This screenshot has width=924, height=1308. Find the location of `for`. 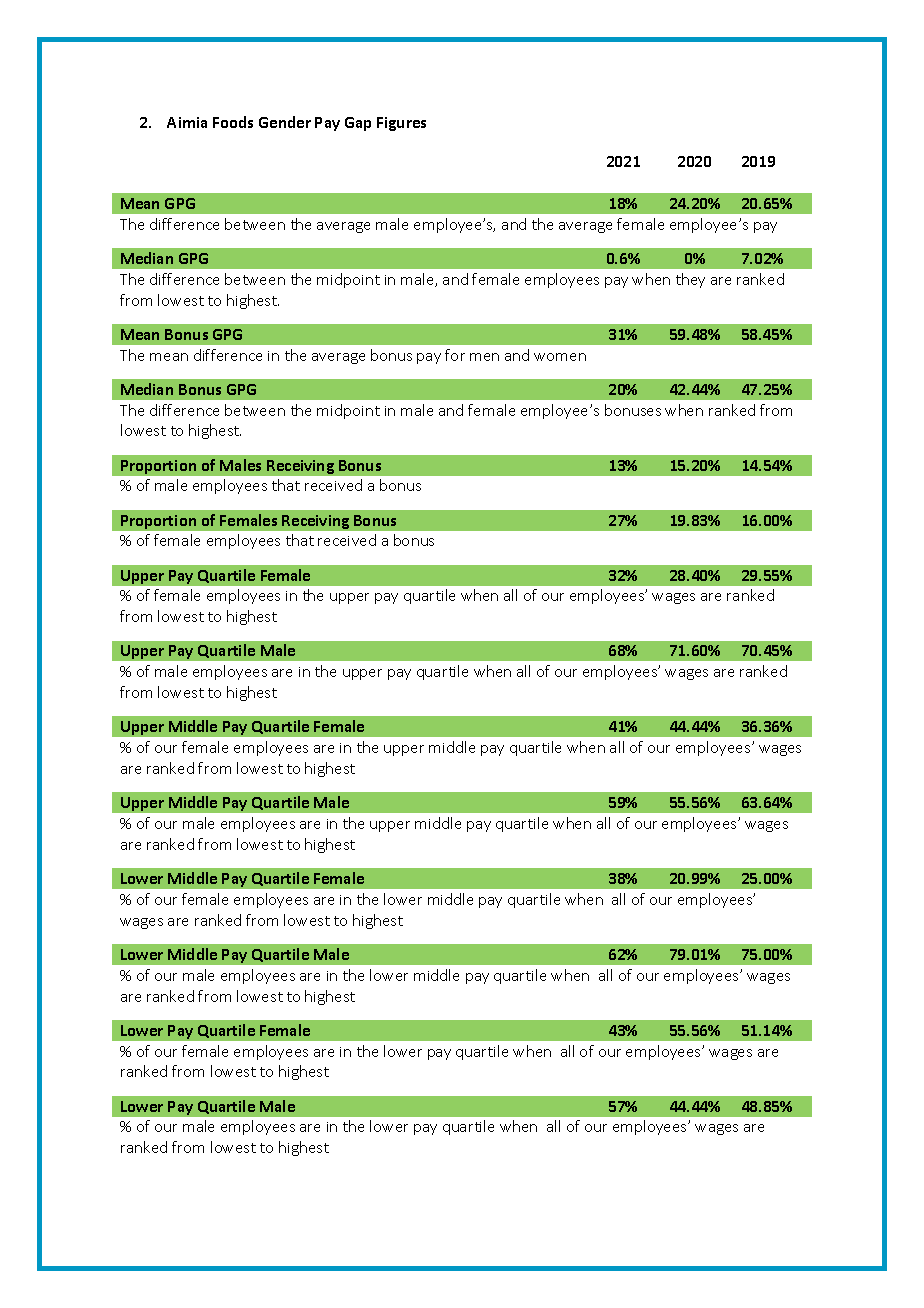

for is located at coordinates (455, 355).
